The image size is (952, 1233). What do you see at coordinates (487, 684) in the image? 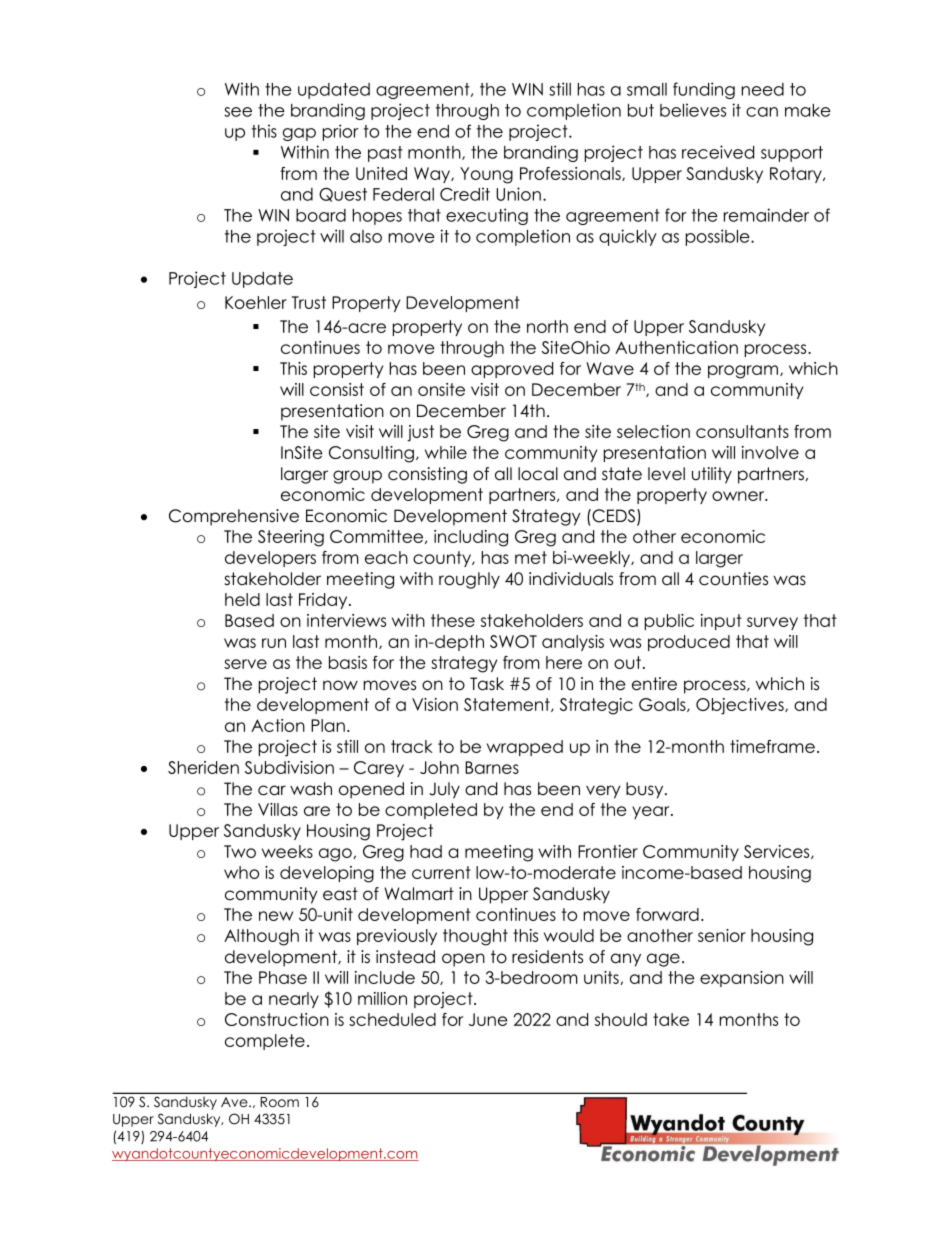
I see `Task` at bounding box center [487, 684].
